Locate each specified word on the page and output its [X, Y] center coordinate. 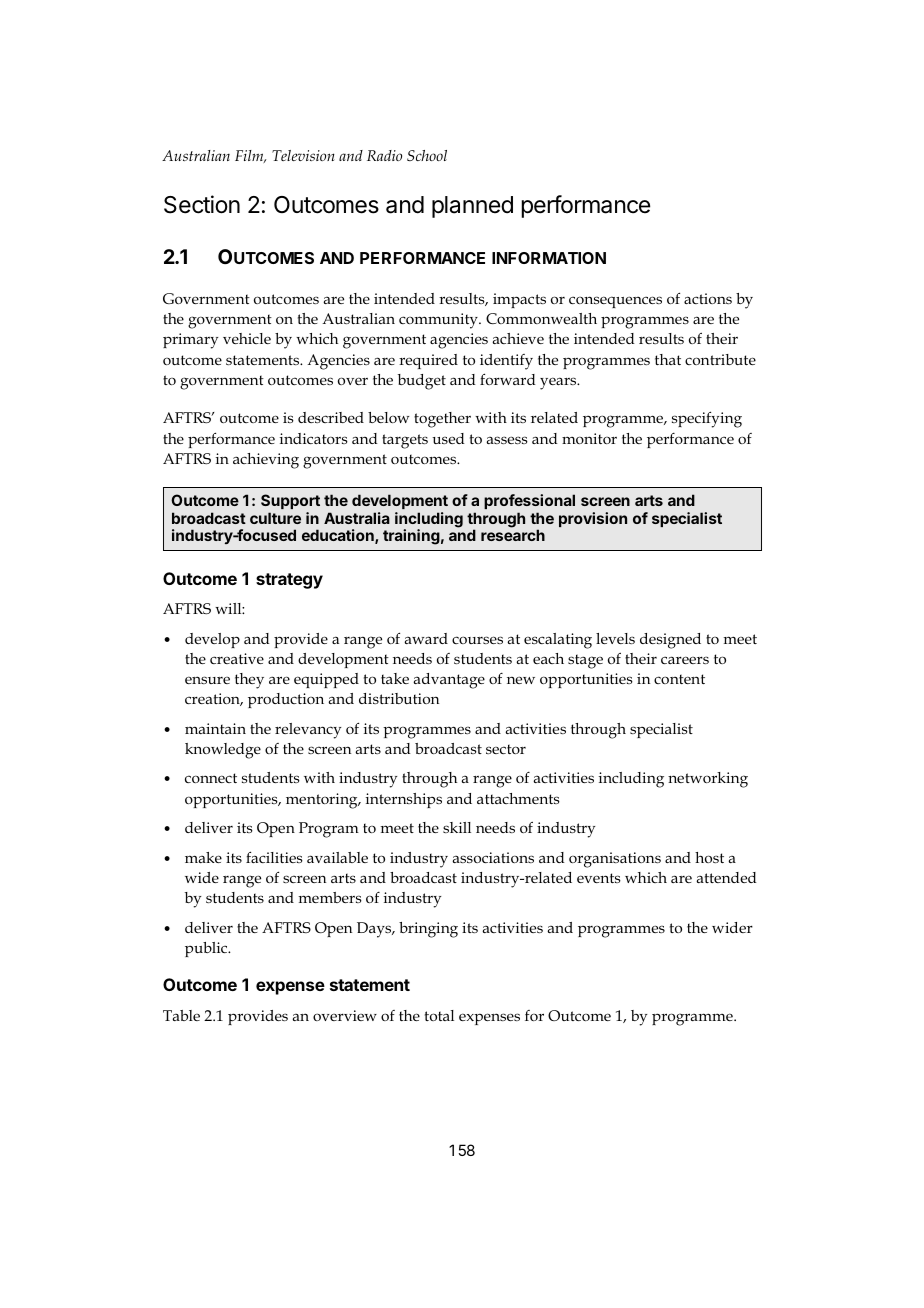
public [207, 949]
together [442, 420]
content [679, 679]
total [439, 1015]
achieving [266, 461]
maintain [215, 728]
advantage [449, 681]
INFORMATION [549, 258]
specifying [707, 419]
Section [202, 204]
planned [472, 207]
